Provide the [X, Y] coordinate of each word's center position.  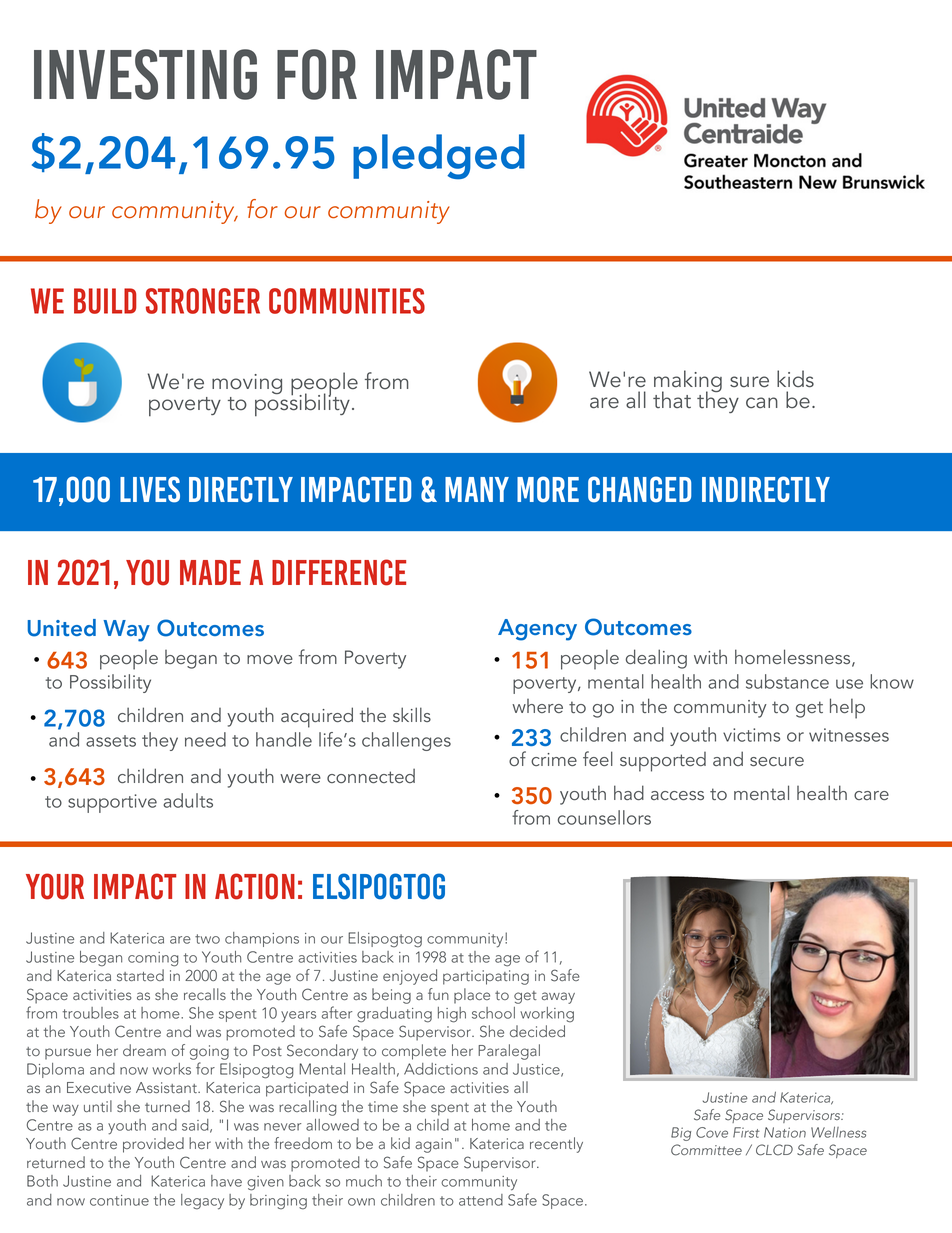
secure [777, 761]
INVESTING [145, 74]
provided [153, 1145]
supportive [112, 803]
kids [795, 379]
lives [150, 489]
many [477, 489]
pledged [439, 157]
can [762, 403]
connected [371, 775]
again [433, 1145]
